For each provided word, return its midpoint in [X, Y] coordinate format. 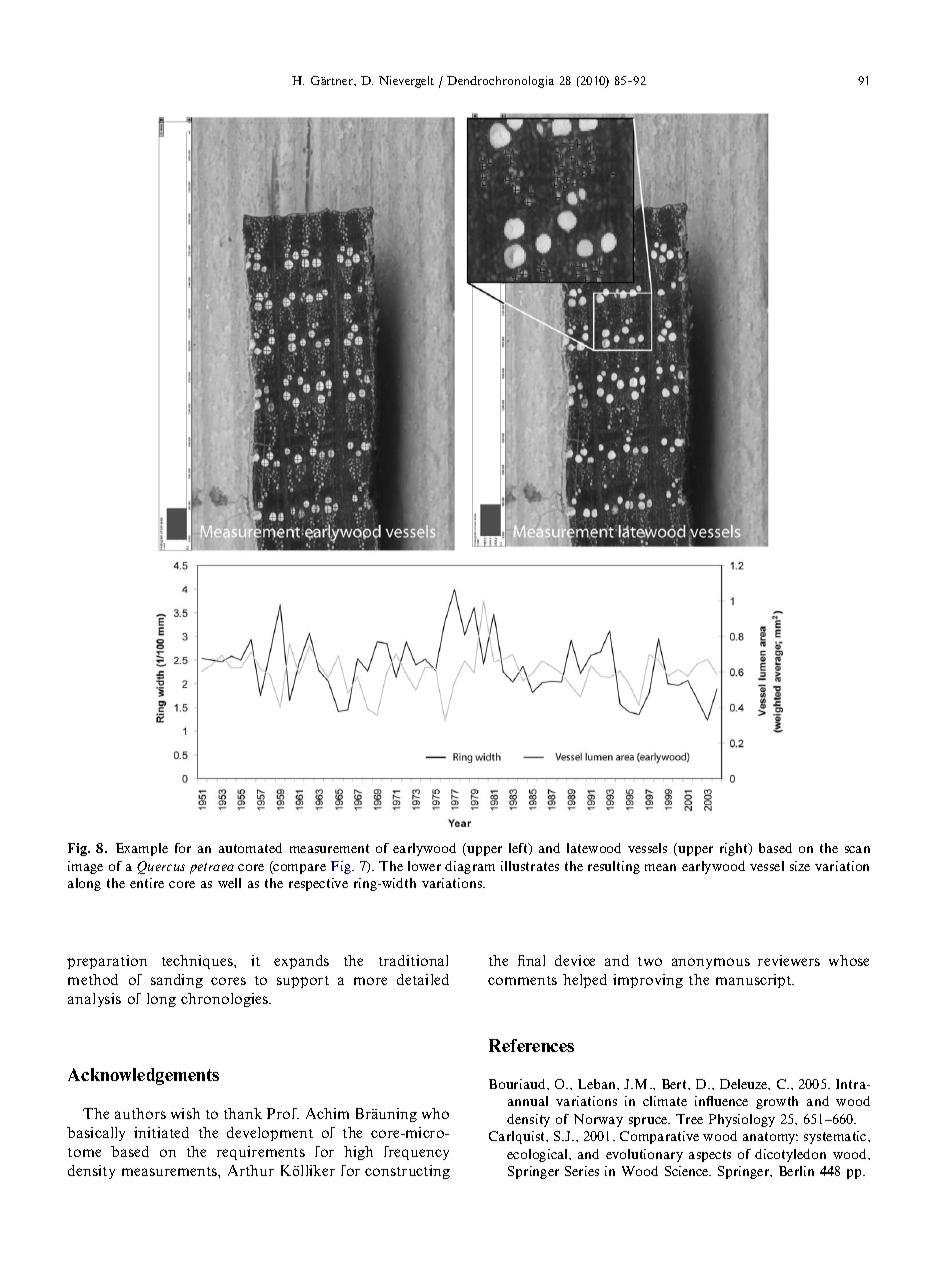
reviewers [789, 960]
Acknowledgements [143, 1076]
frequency [416, 1153]
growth [777, 1102]
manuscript [755, 981]
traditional [413, 960]
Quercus [161, 867]
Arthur [251, 1170]
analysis [94, 1000]
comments [522, 980]
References [531, 1045]
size [800, 866]
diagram [470, 867]
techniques [198, 962]
